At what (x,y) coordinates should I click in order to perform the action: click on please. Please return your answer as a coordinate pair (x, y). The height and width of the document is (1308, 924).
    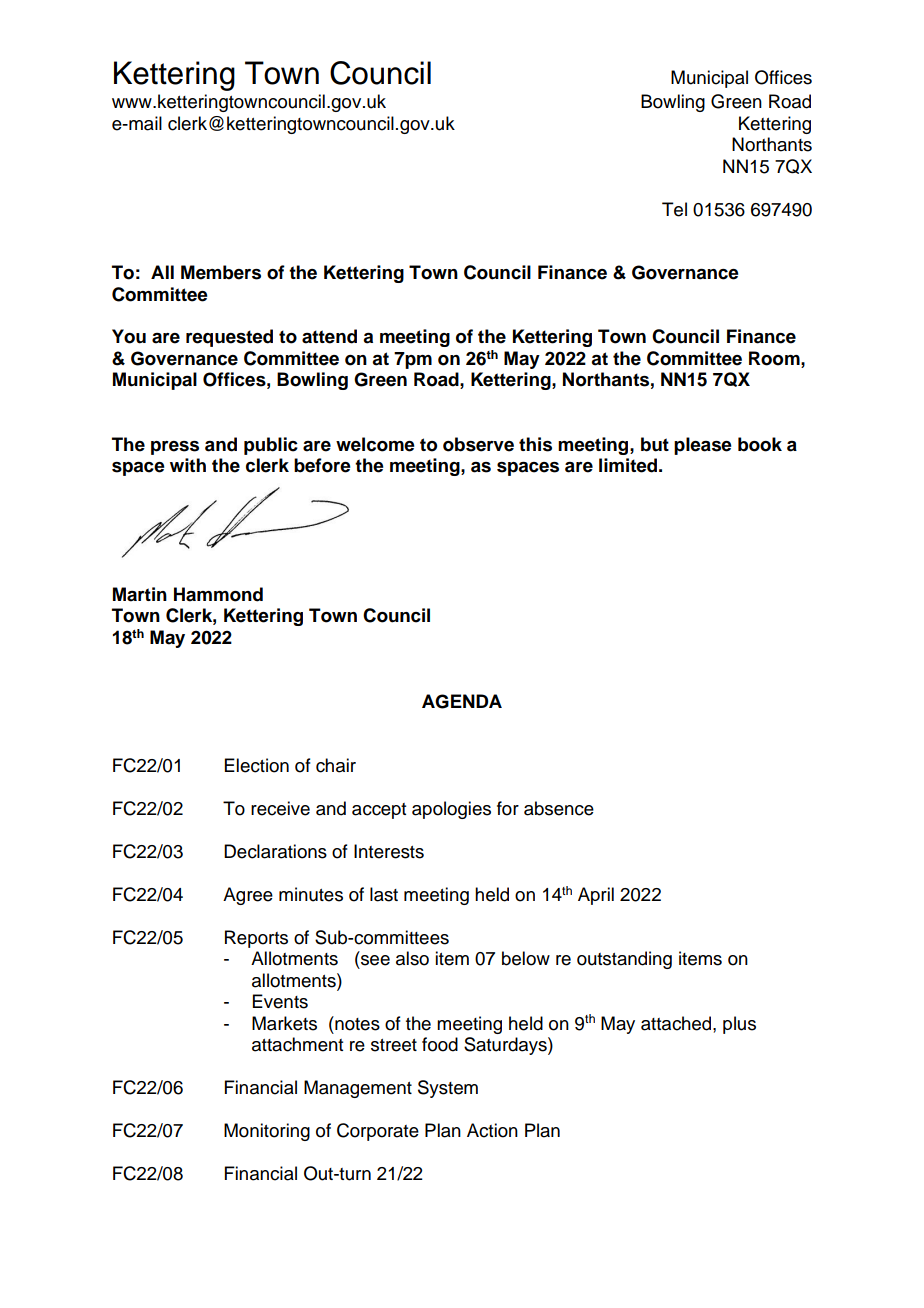
    Looking at the image, I should click on (703, 446).
